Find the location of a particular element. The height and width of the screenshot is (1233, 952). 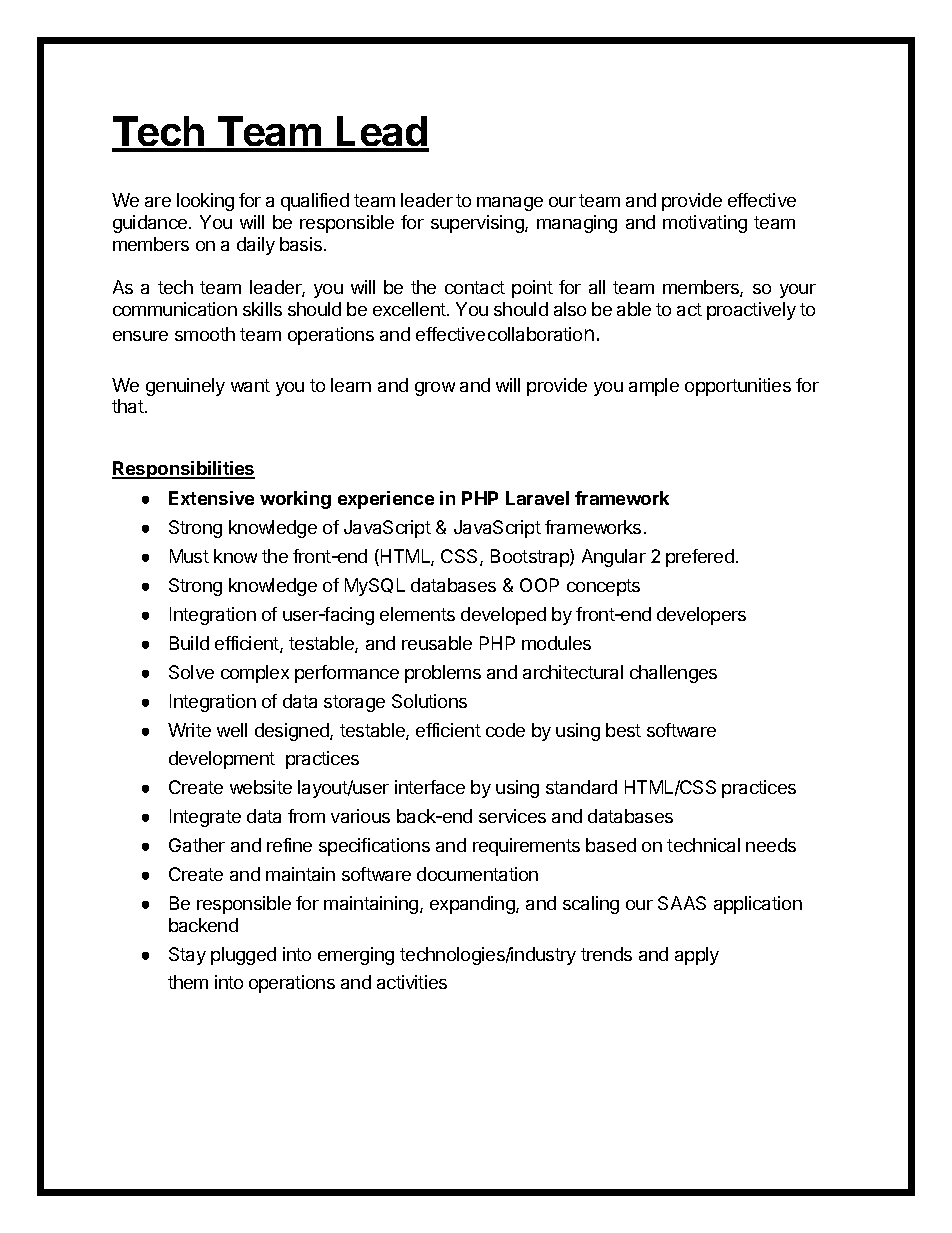

motivating is located at coordinates (705, 224).
